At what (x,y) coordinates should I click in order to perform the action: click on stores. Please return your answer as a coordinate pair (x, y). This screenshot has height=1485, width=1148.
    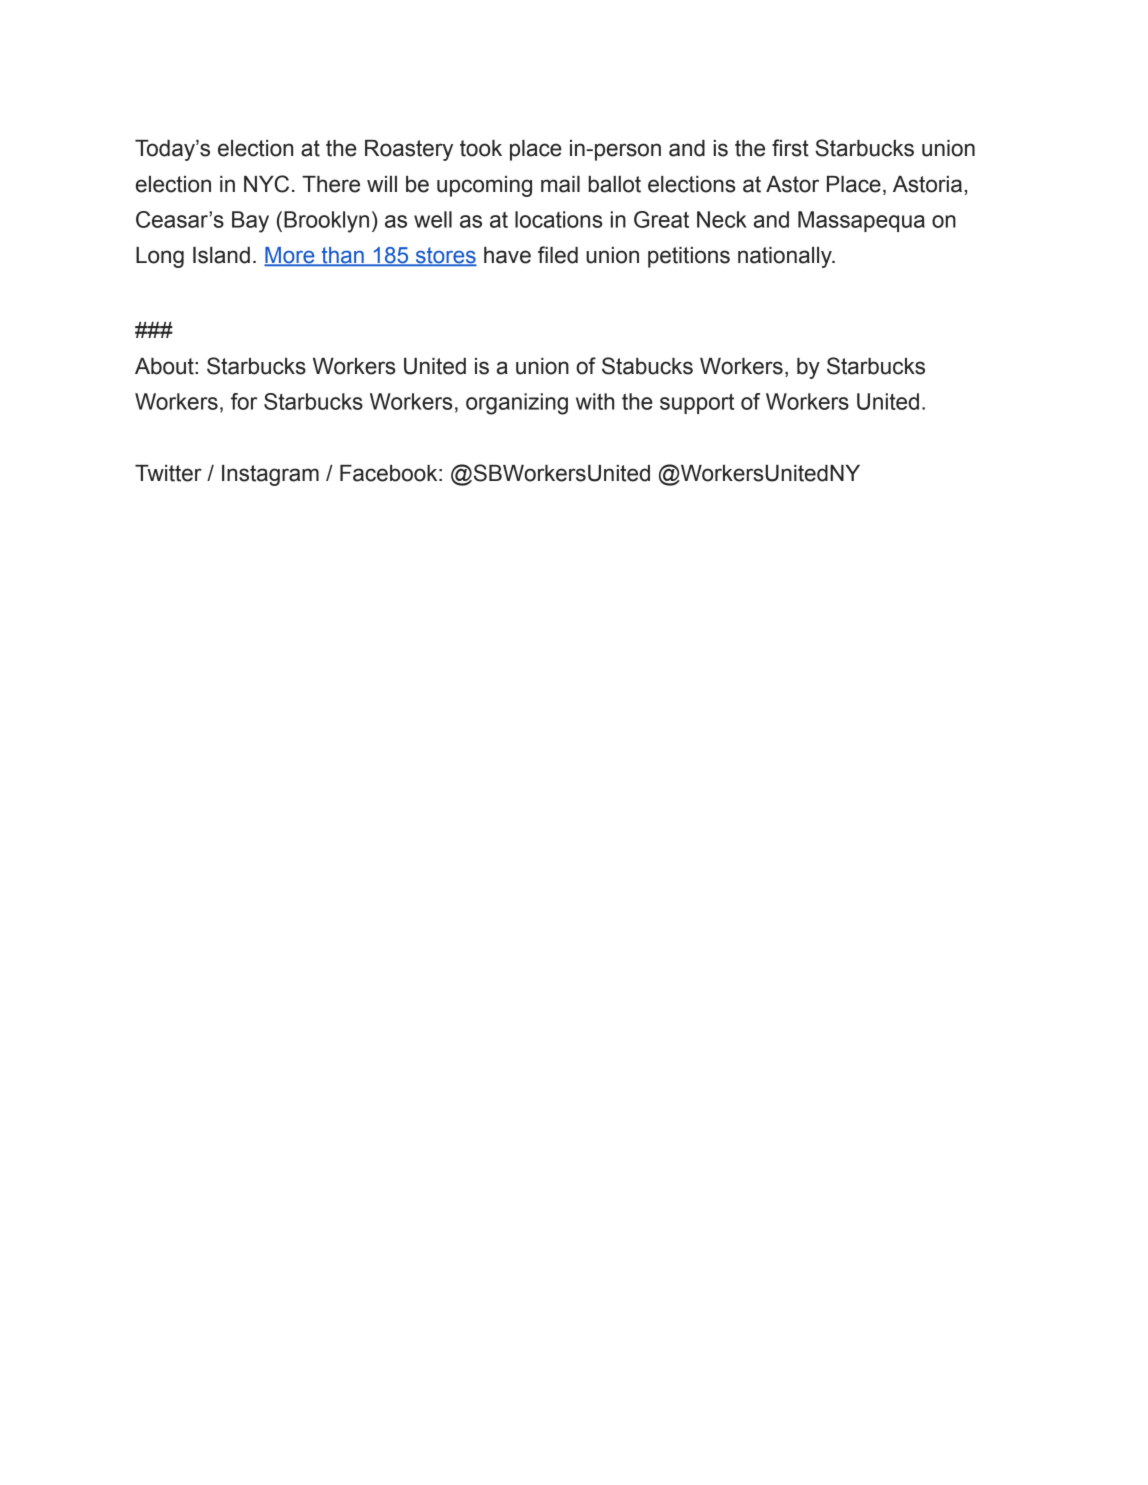
    Looking at the image, I should click on (445, 256).
